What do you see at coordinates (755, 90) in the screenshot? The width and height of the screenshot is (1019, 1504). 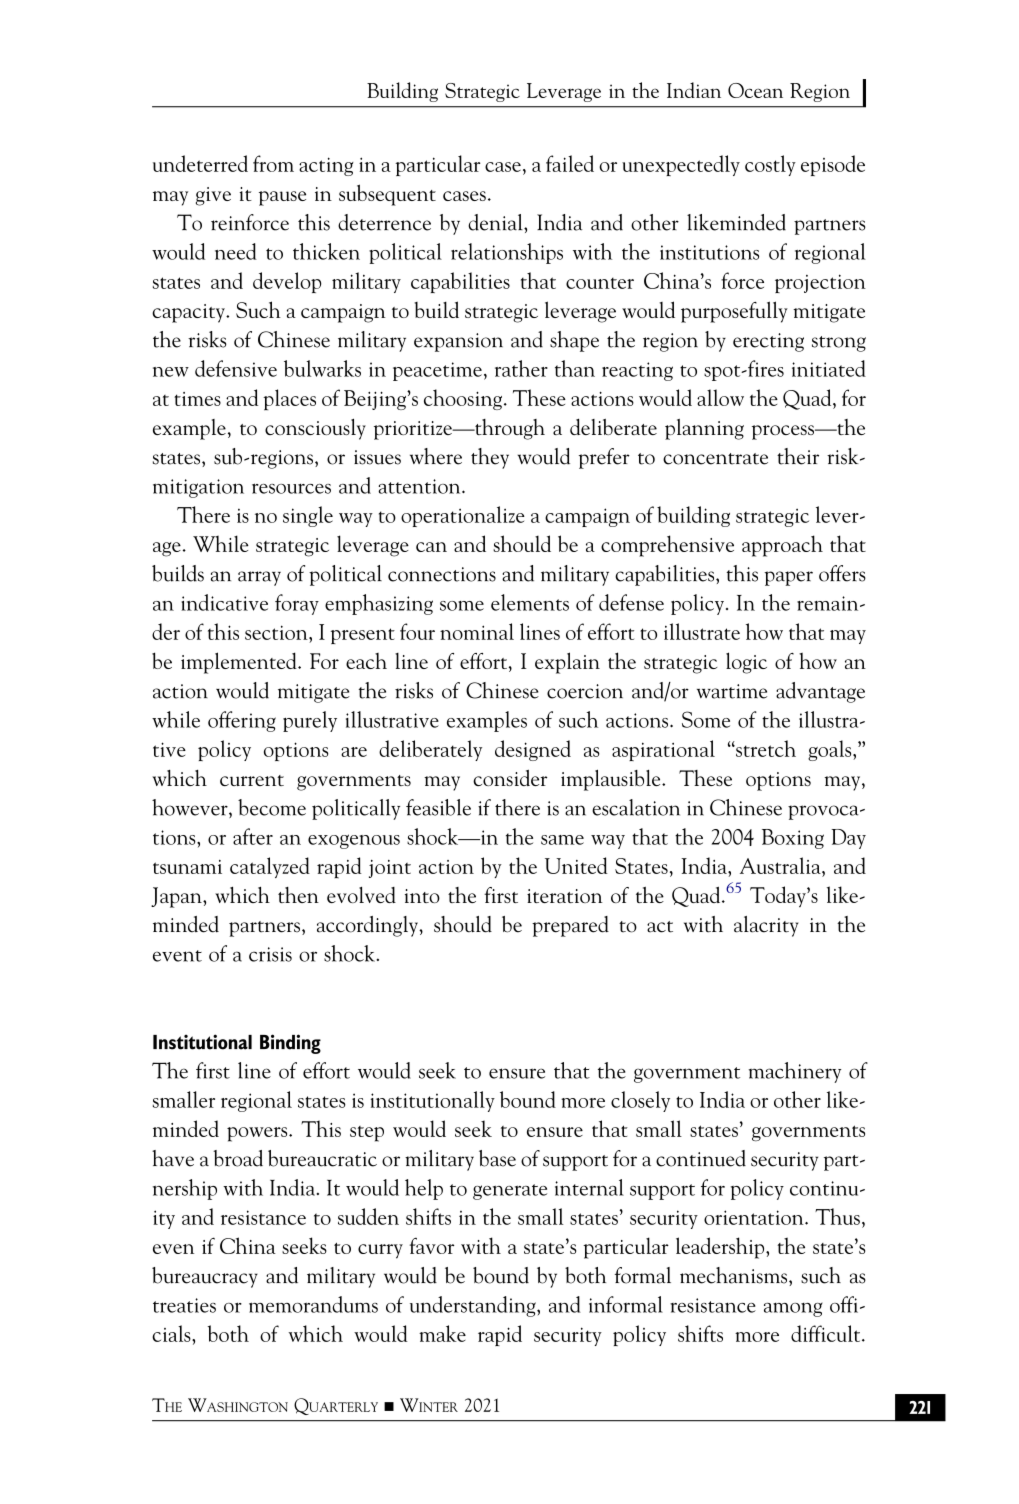 I see `Ocean` at bounding box center [755, 90].
